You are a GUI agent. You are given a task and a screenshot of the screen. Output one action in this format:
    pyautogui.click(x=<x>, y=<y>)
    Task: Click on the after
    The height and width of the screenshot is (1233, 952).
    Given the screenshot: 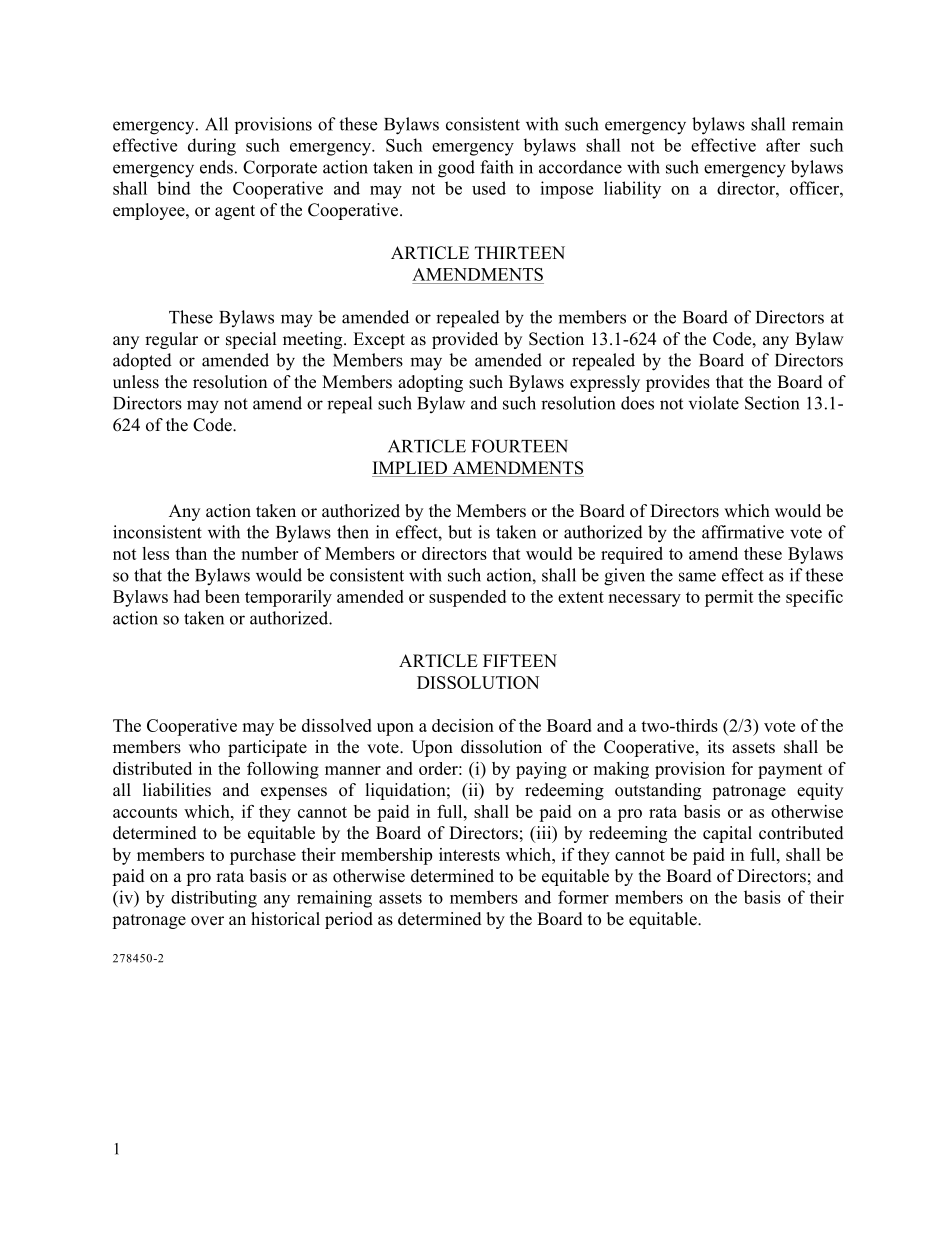 What is the action you would take?
    pyautogui.click(x=783, y=145)
